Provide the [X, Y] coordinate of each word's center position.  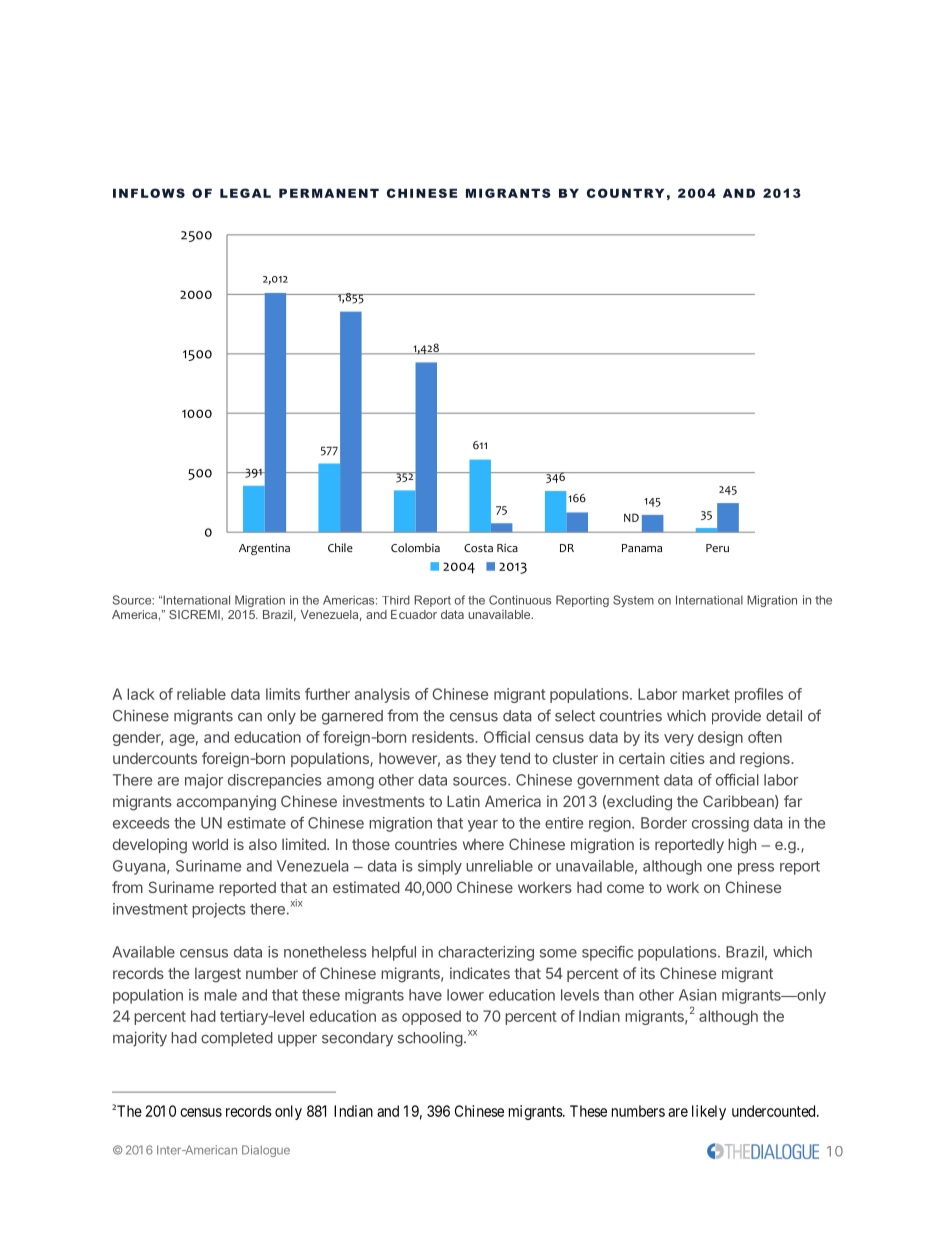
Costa [478, 548]
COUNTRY [625, 193]
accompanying [226, 803]
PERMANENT [329, 193]
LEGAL [245, 193]
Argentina [264, 549]
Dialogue [266, 1151]
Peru [717, 548]
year [483, 826]
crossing [720, 824]
